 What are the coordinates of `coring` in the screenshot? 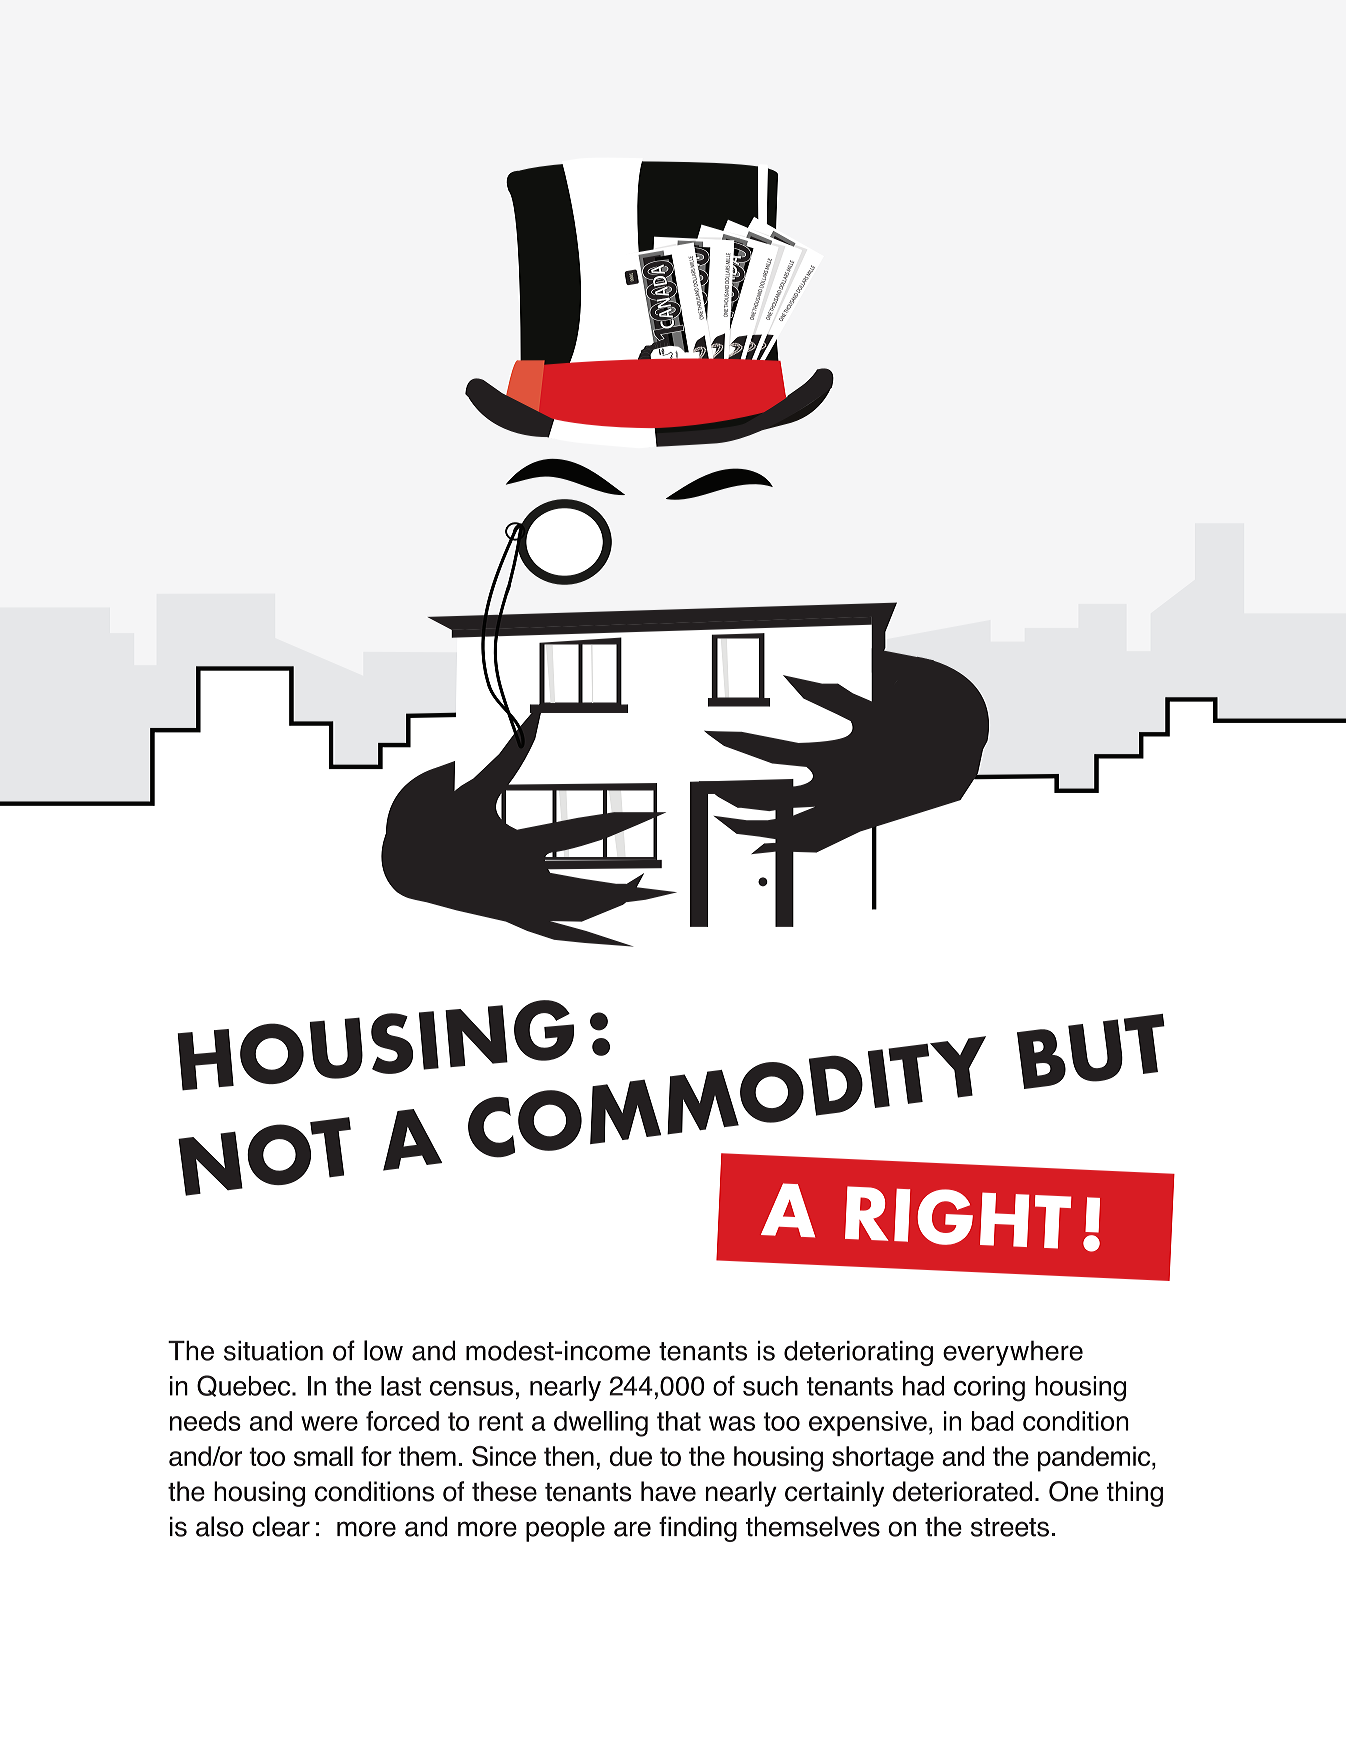 It's located at (989, 1389).
